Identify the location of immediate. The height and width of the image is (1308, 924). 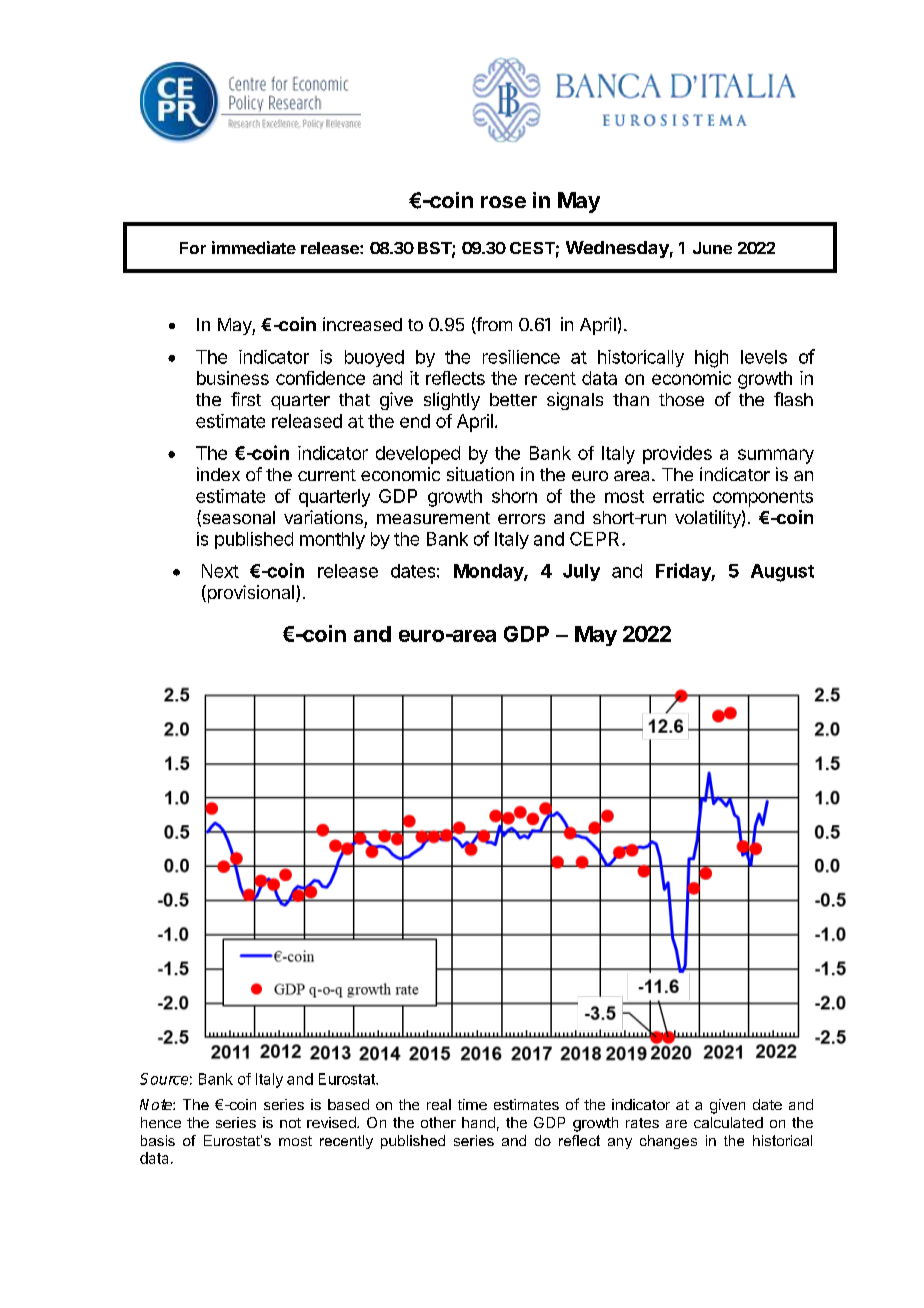
(254, 247).
